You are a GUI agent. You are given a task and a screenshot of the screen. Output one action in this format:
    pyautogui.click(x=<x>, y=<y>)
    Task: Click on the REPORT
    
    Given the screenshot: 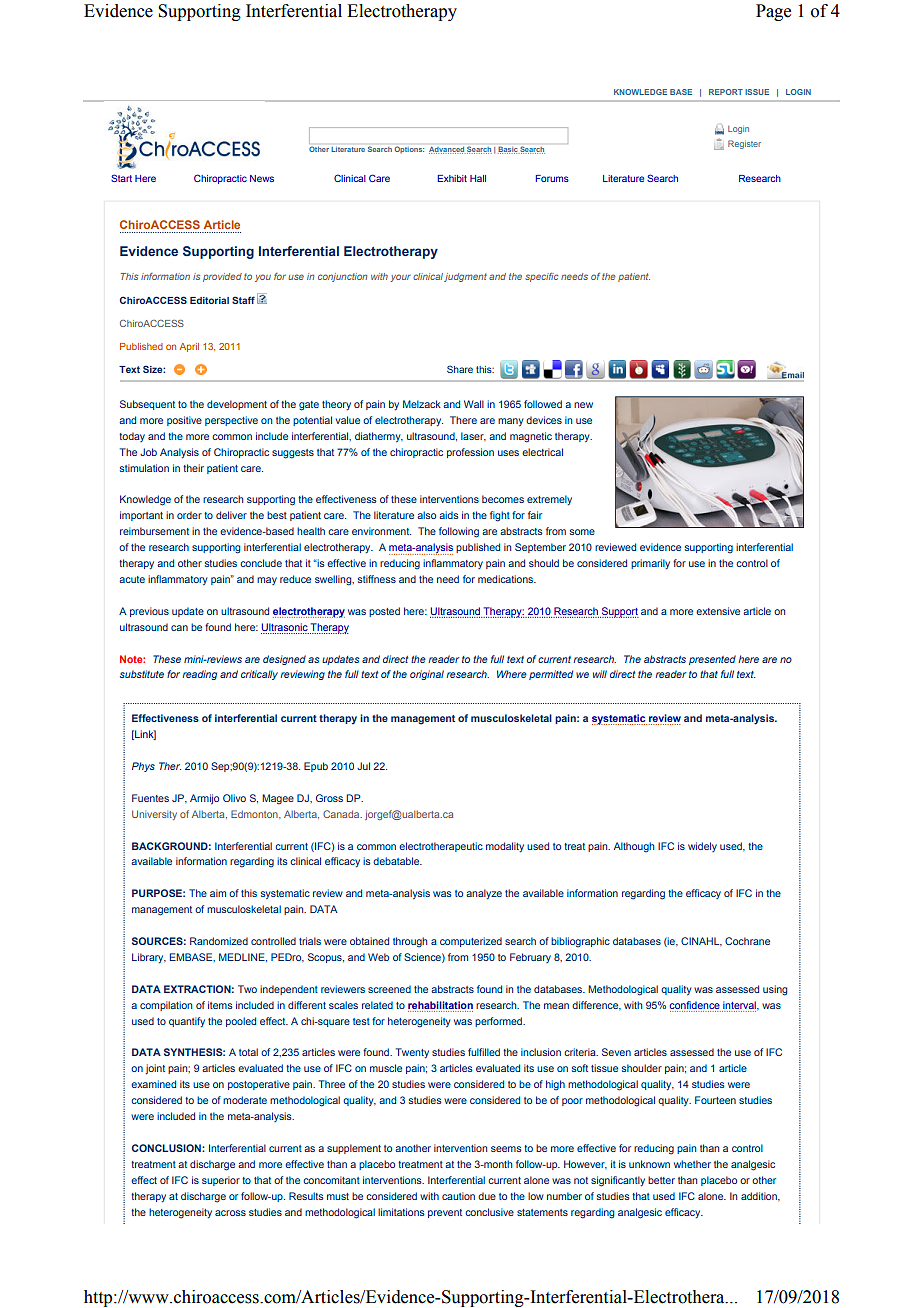 What is the action you would take?
    pyautogui.click(x=726, y=92)
